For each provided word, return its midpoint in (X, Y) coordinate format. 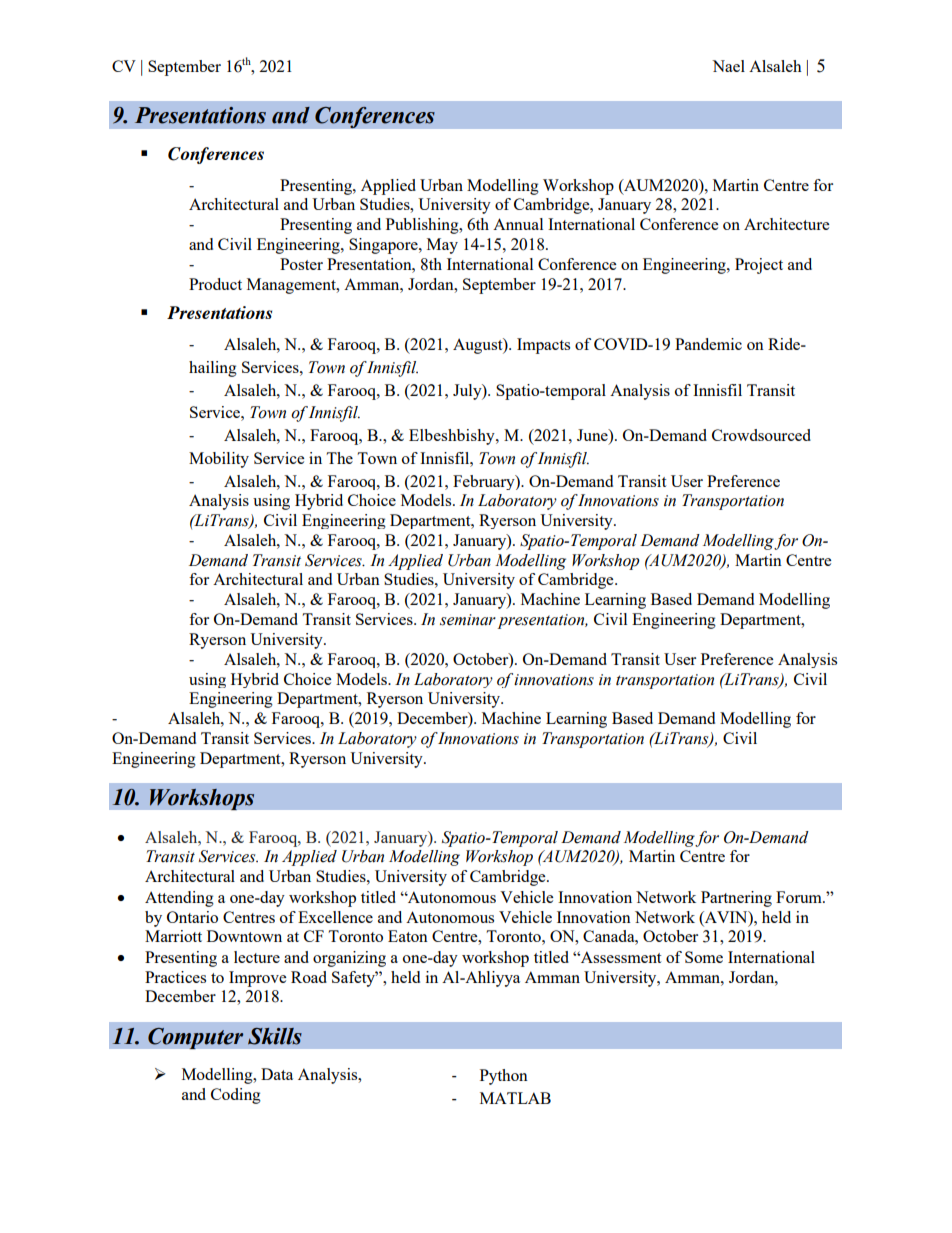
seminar (468, 620)
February (485, 482)
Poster (301, 264)
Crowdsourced (761, 435)
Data (277, 1074)
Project (759, 266)
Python (504, 1077)
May (442, 246)
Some (704, 957)
